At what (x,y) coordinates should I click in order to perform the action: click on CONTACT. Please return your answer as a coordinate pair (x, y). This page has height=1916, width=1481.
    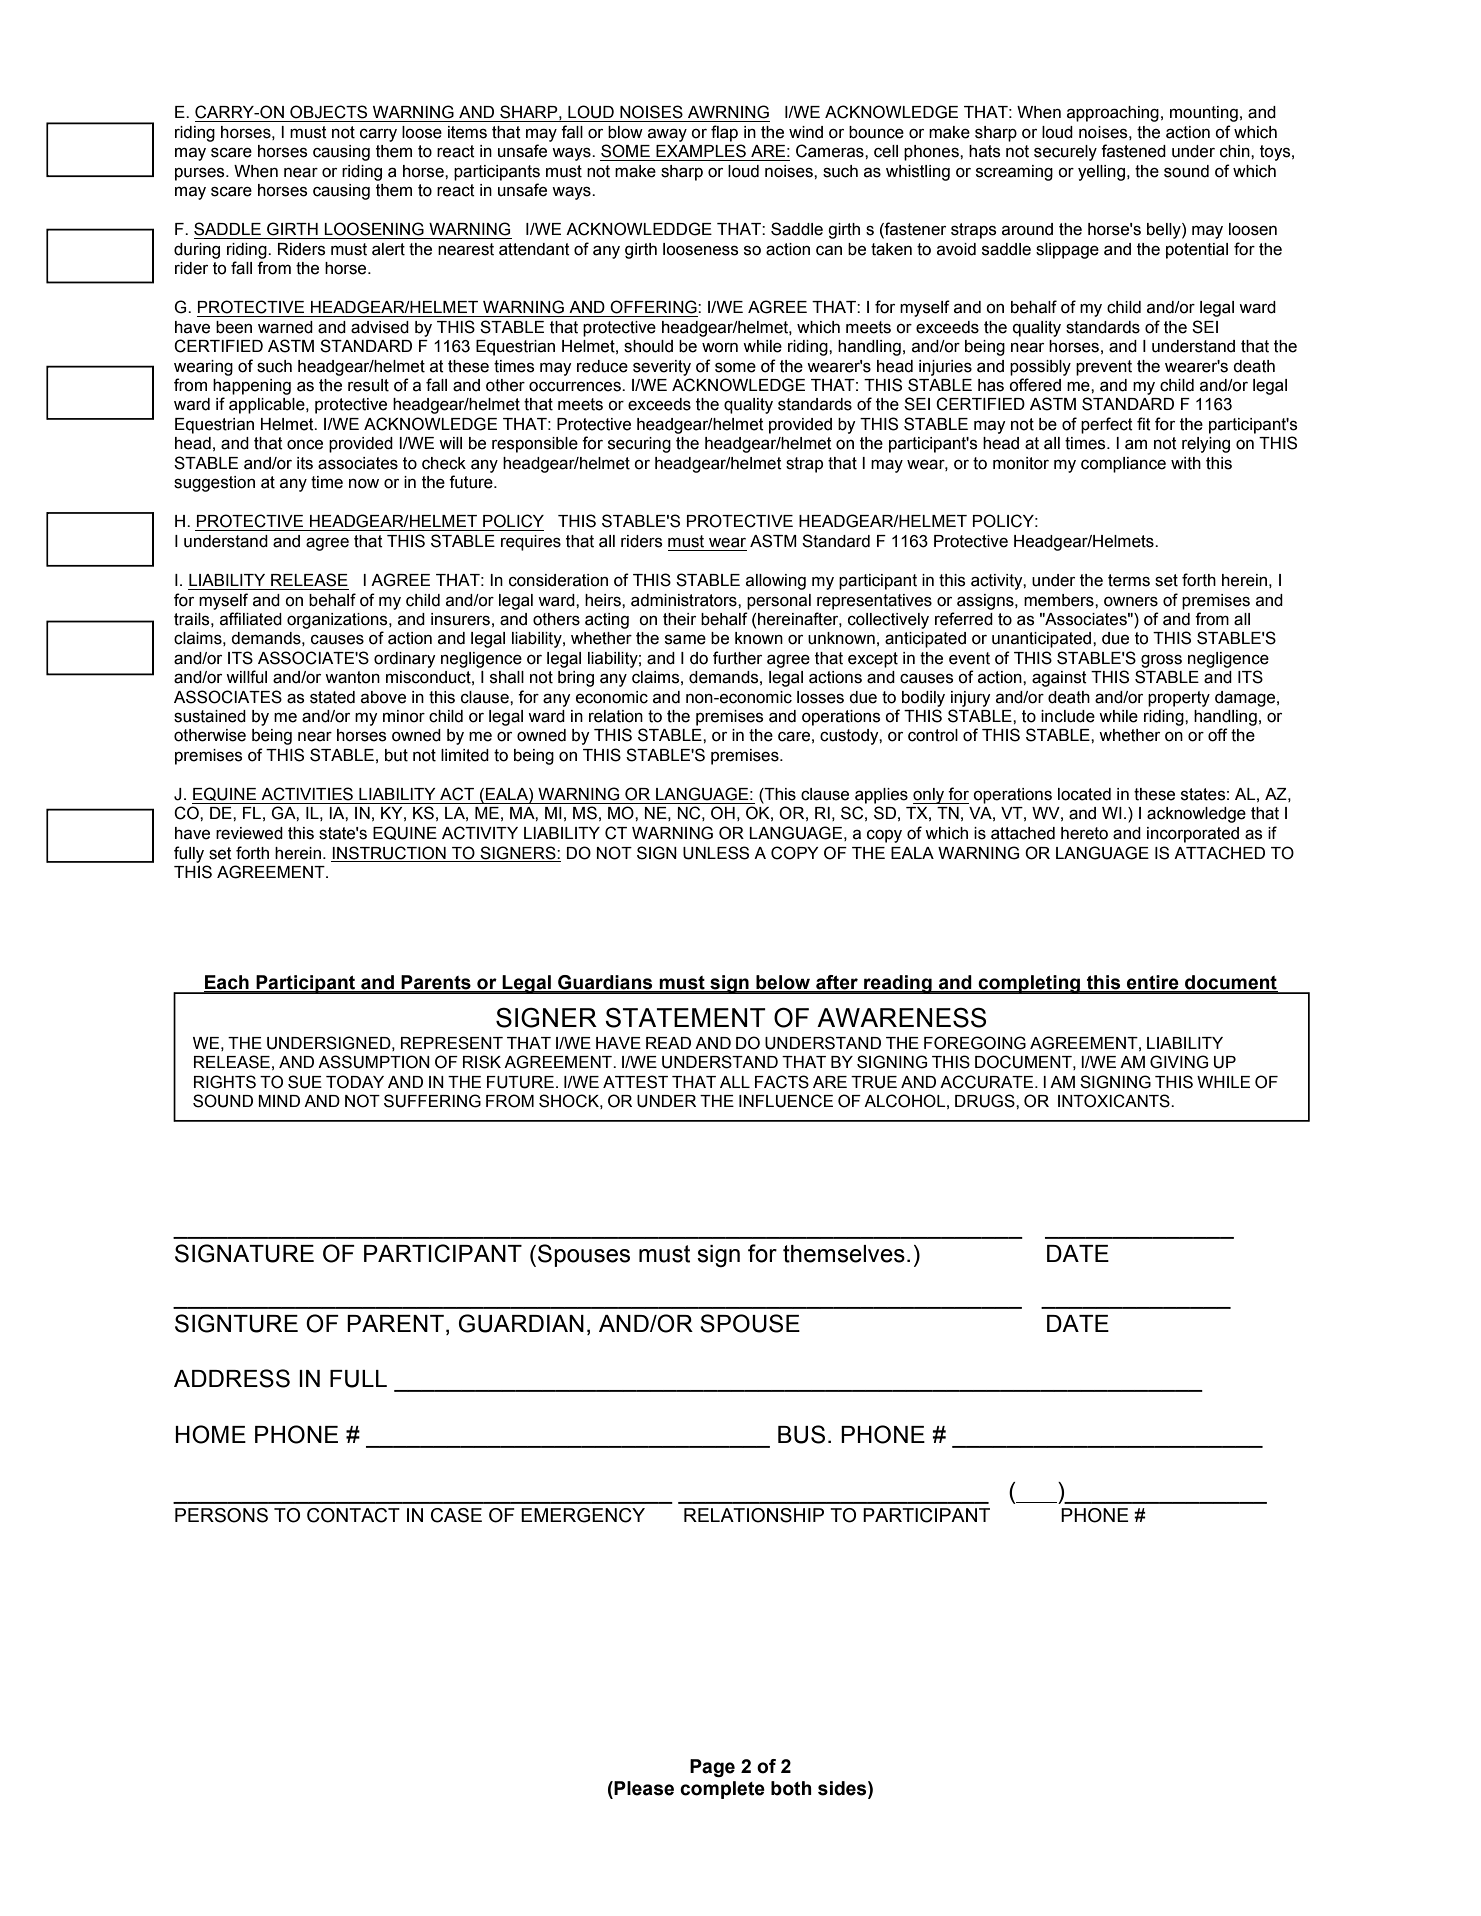
    Looking at the image, I should click on (353, 1515).
